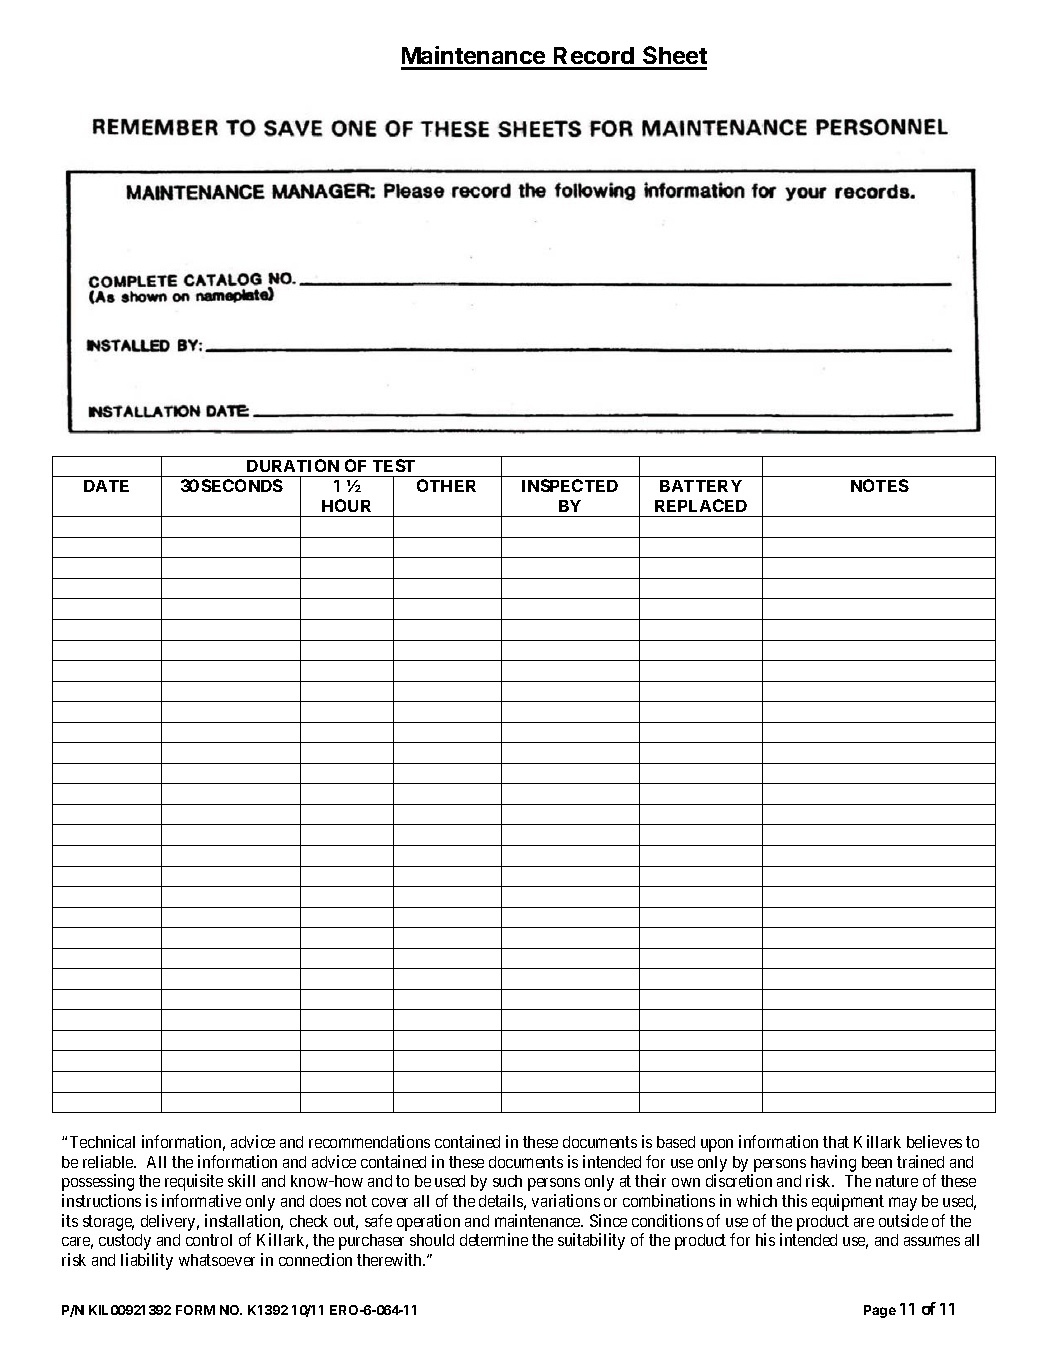 This document has width=1048, height=1356. Describe the element at coordinates (507, 1181) in the document. I see `such` at that location.
